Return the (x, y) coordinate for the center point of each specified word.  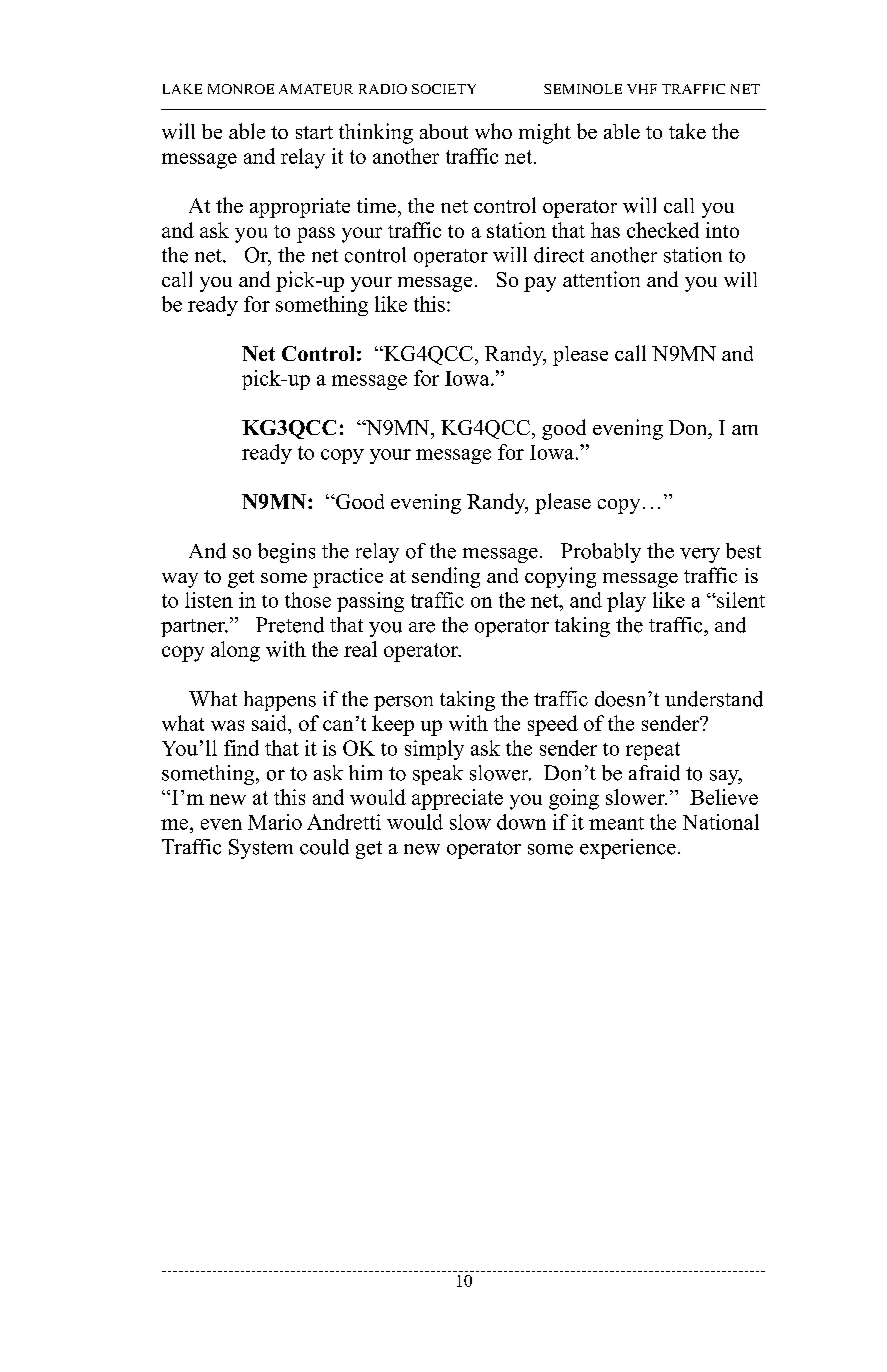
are (422, 627)
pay (540, 284)
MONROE (241, 89)
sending (446, 577)
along (235, 651)
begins (286, 553)
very (700, 555)
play (626, 602)
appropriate (300, 208)
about (444, 131)
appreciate (457, 799)
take (687, 131)
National (721, 822)
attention (601, 279)
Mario (275, 822)
